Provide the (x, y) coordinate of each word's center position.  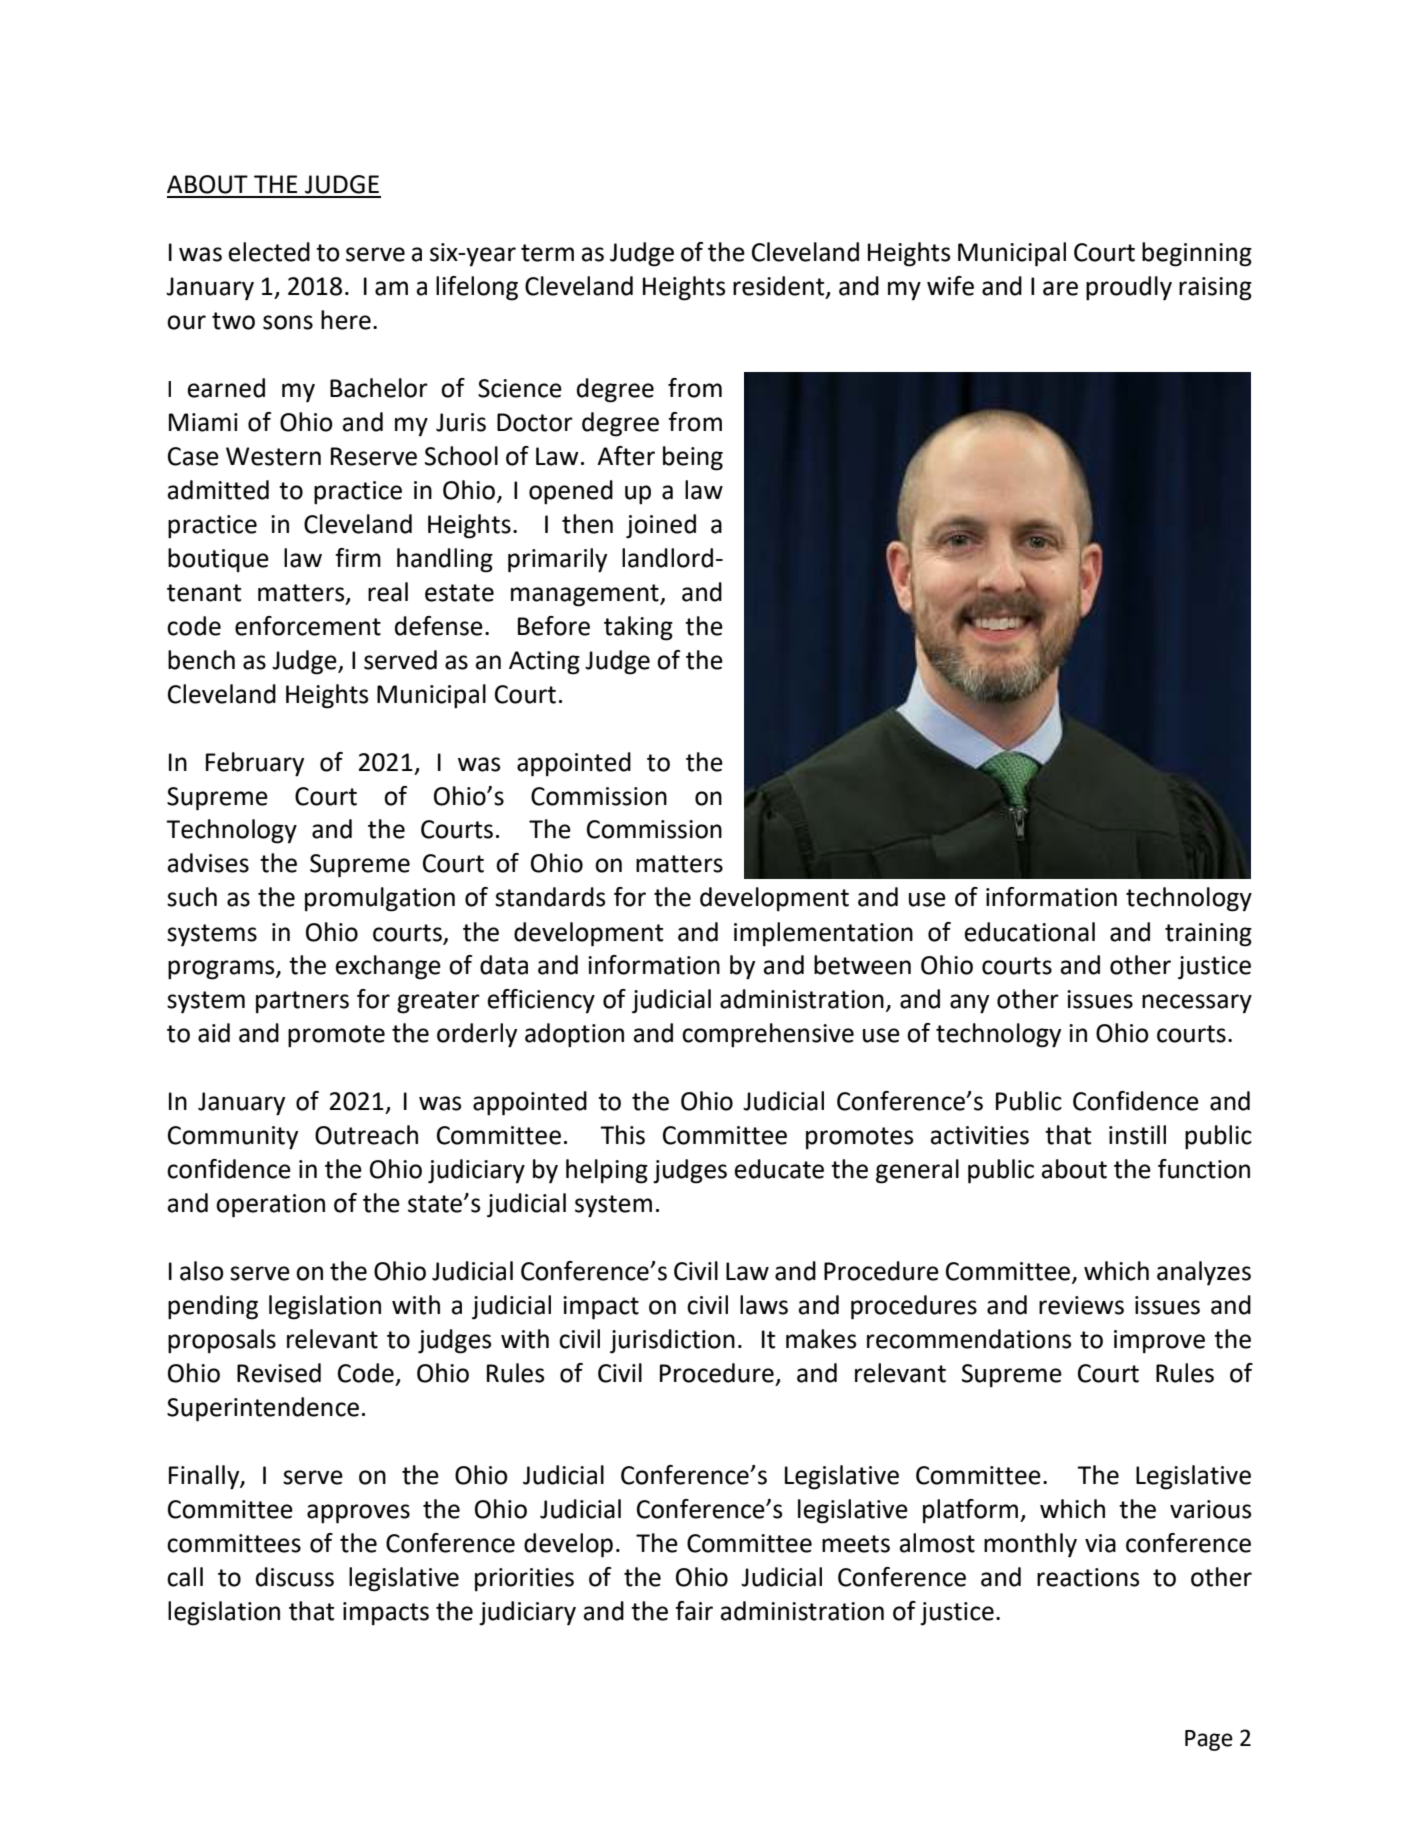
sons (288, 322)
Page (1209, 1740)
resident (780, 287)
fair (694, 1611)
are (1060, 288)
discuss (295, 1577)
